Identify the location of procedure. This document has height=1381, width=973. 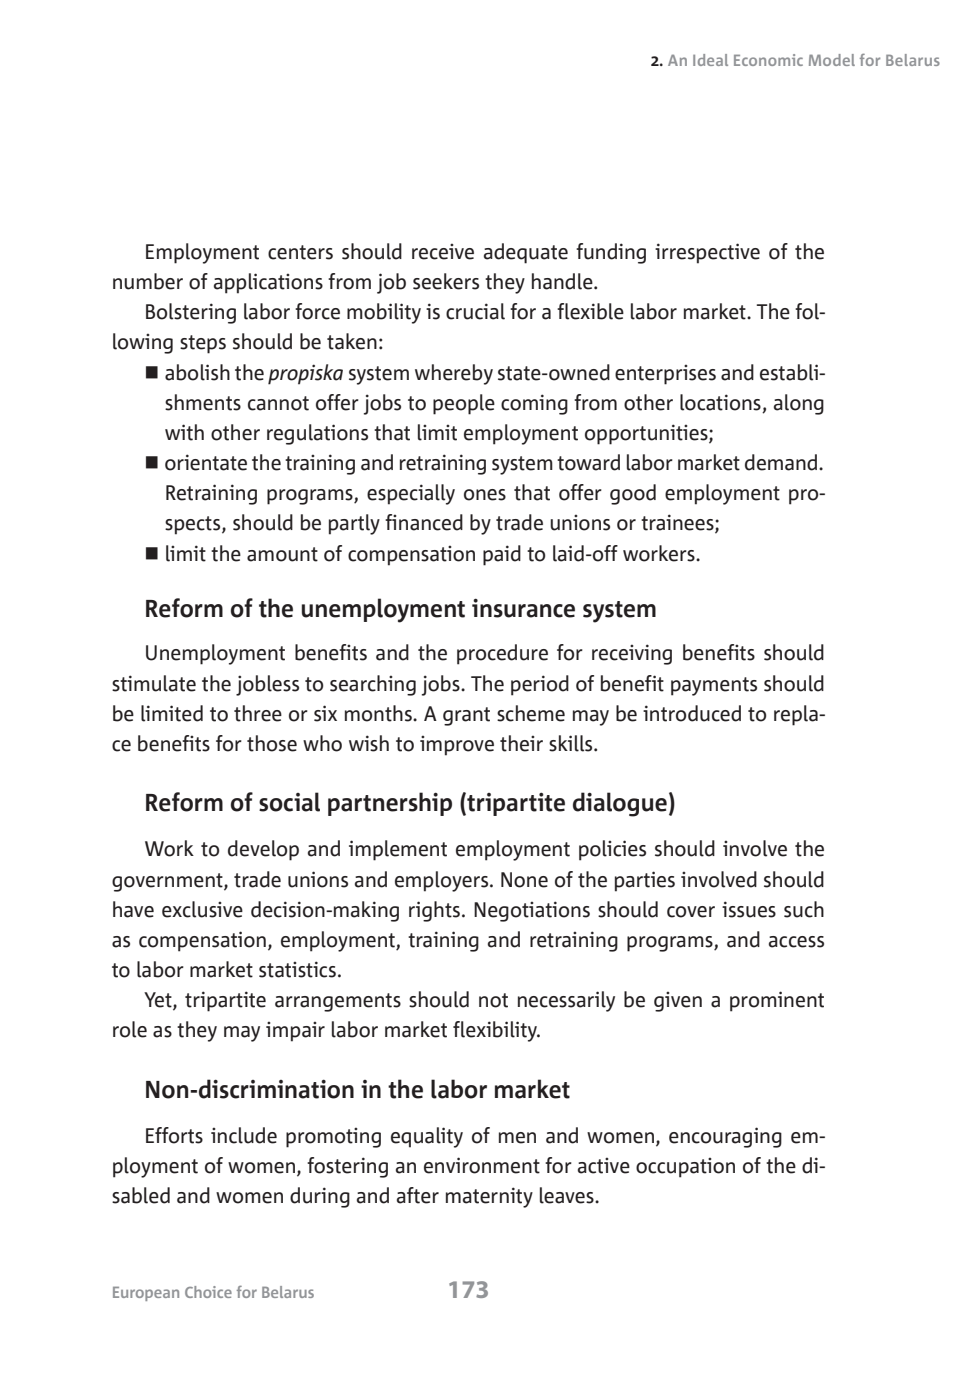
(502, 654).
